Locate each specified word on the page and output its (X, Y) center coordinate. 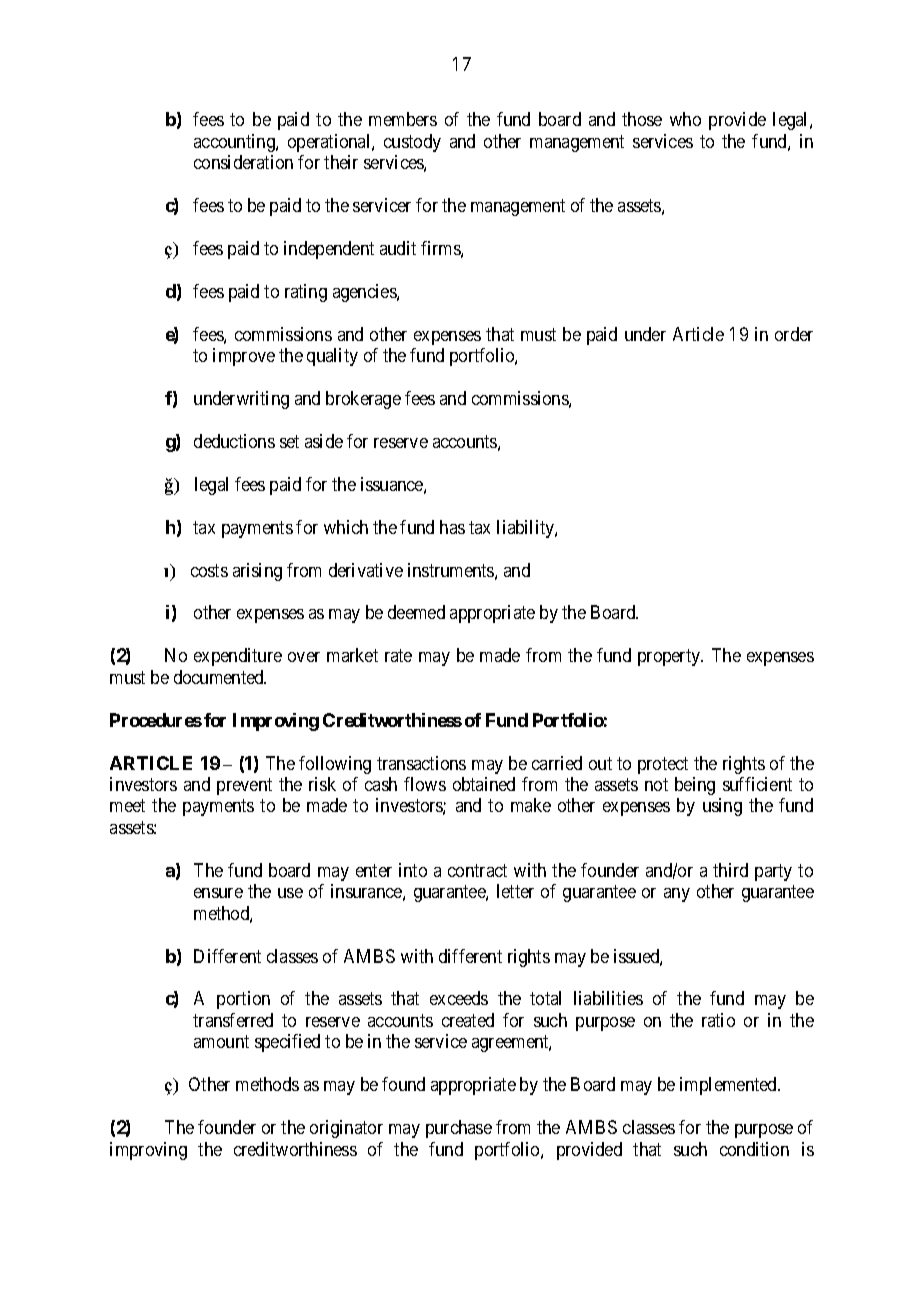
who (685, 119)
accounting (235, 143)
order (794, 334)
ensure (218, 893)
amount (221, 1042)
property (670, 658)
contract (477, 870)
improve (244, 357)
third (730, 870)
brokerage (363, 400)
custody (412, 143)
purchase (459, 1129)
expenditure (238, 657)
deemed (416, 612)
